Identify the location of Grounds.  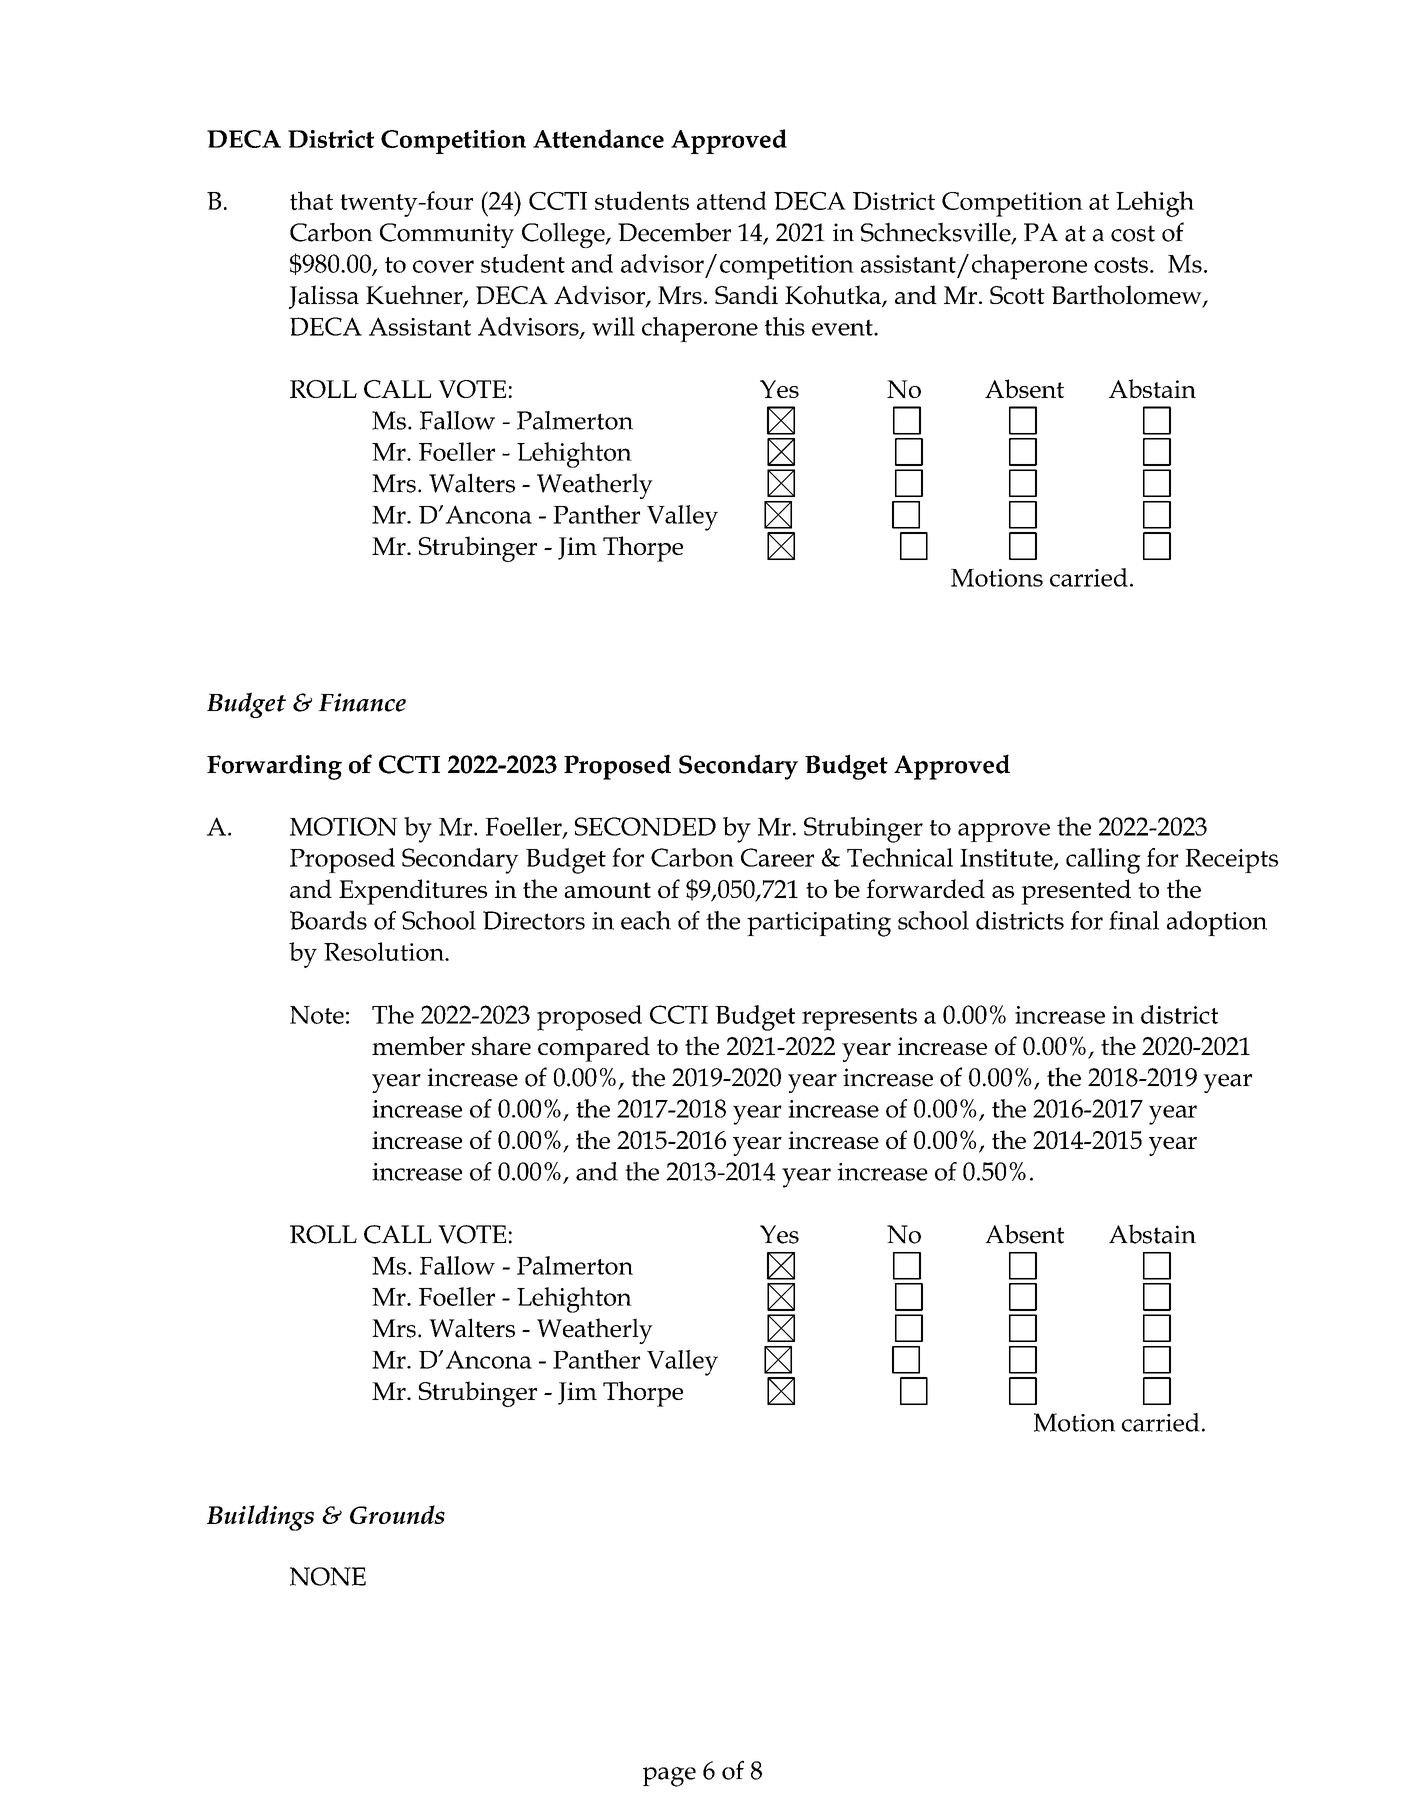
(397, 1514).
